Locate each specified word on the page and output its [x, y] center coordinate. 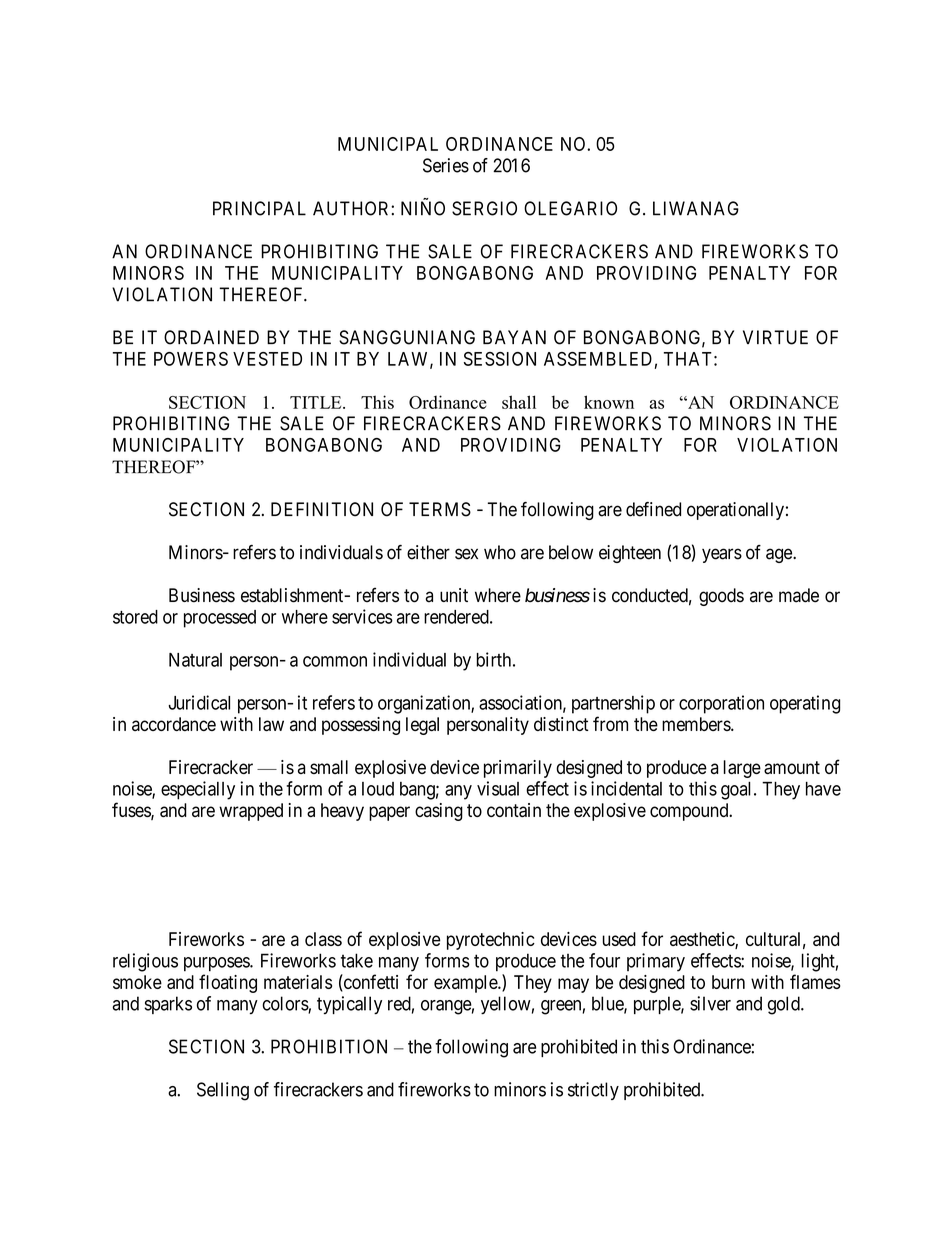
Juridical [199, 702]
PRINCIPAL [259, 208]
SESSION [500, 359]
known [609, 402]
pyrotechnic [491, 941]
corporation [721, 704]
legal [422, 726]
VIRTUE [775, 337]
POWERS [191, 359]
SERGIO [484, 208]
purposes [217, 964]
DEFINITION [322, 509]
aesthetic [703, 940]
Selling [223, 1091]
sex [466, 554]
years [722, 555]
